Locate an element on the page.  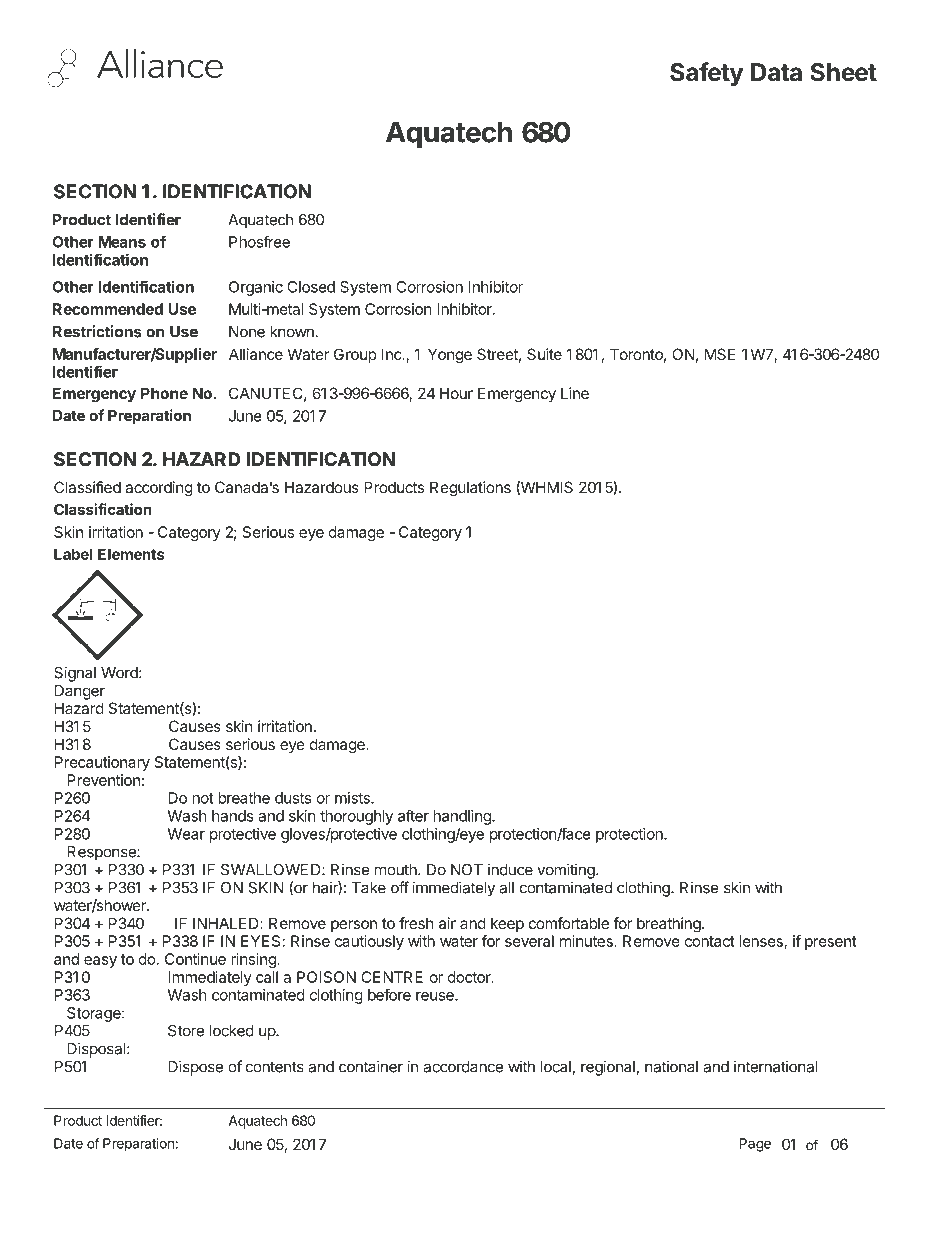
MSE is located at coordinates (720, 354).
